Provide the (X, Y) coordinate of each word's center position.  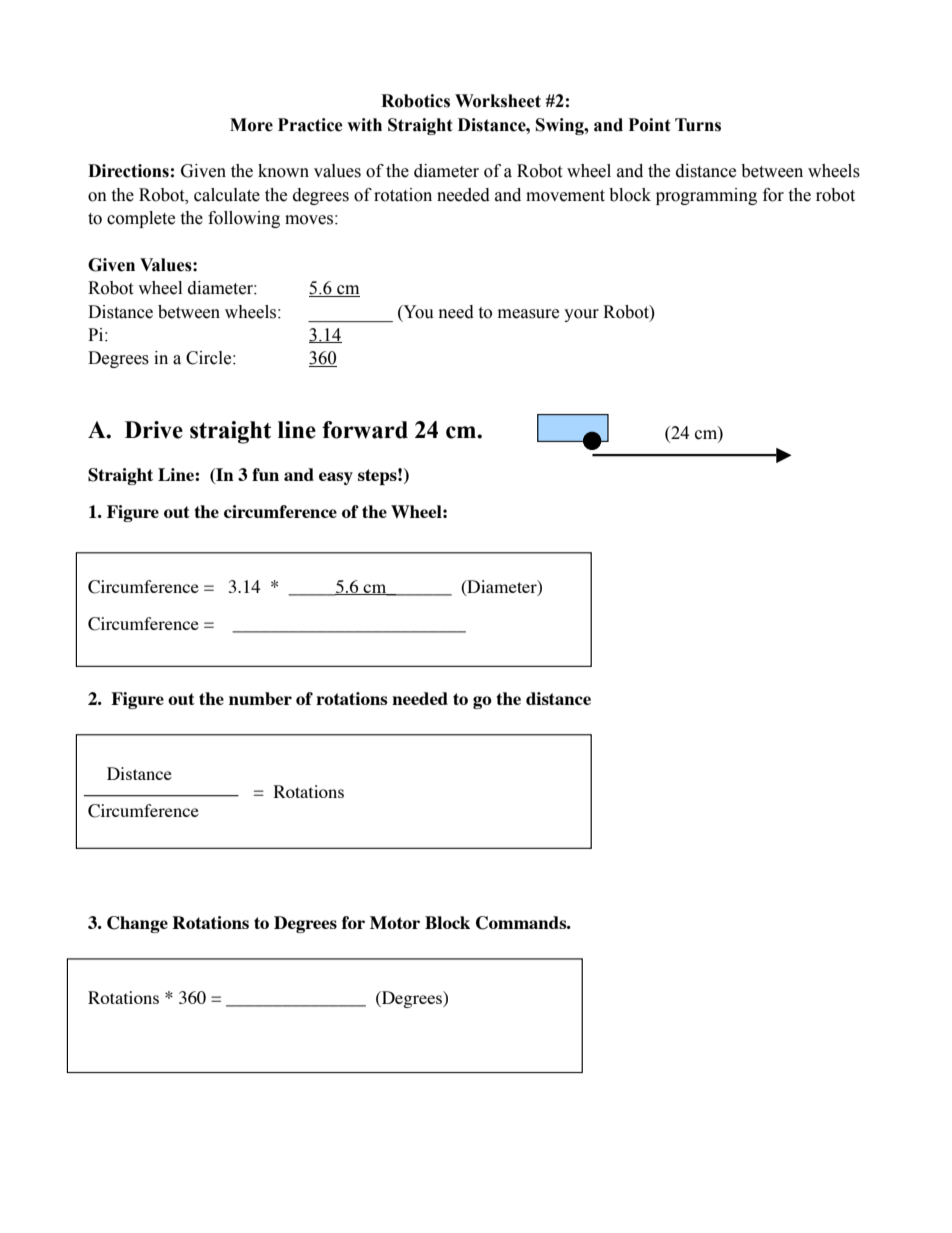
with (364, 125)
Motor (395, 922)
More (251, 125)
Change (137, 924)
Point (650, 125)
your (581, 315)
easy (336, 478)
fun (265, 474)
